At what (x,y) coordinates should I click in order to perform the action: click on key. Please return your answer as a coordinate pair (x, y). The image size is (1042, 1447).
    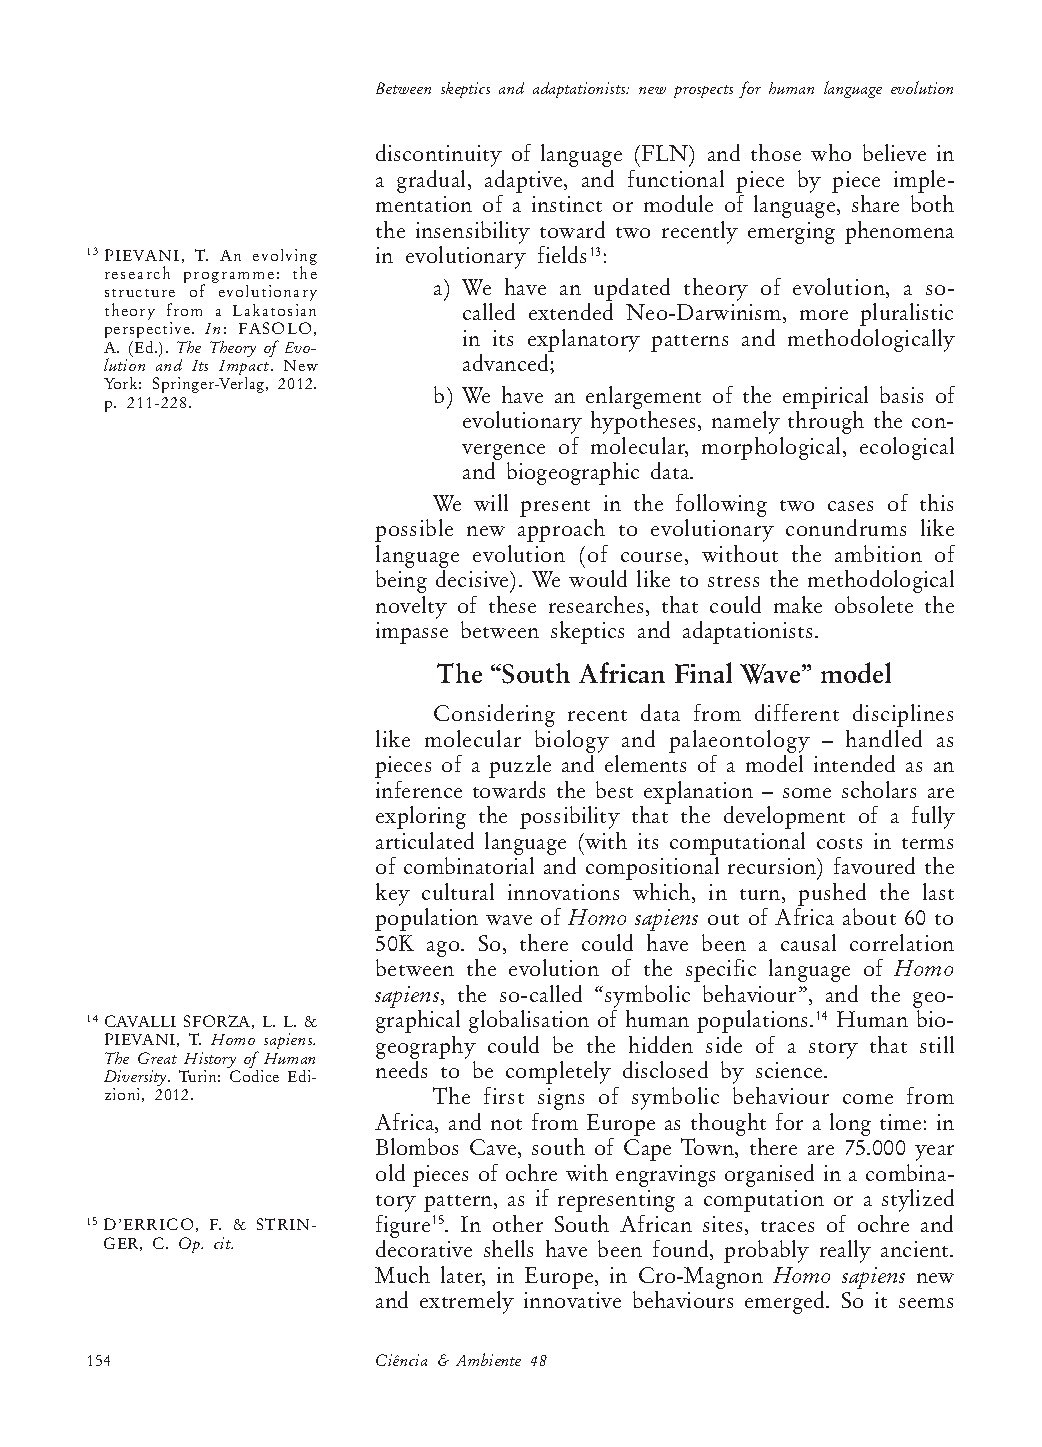
    Looking at the image, I should click on (393, 894).
